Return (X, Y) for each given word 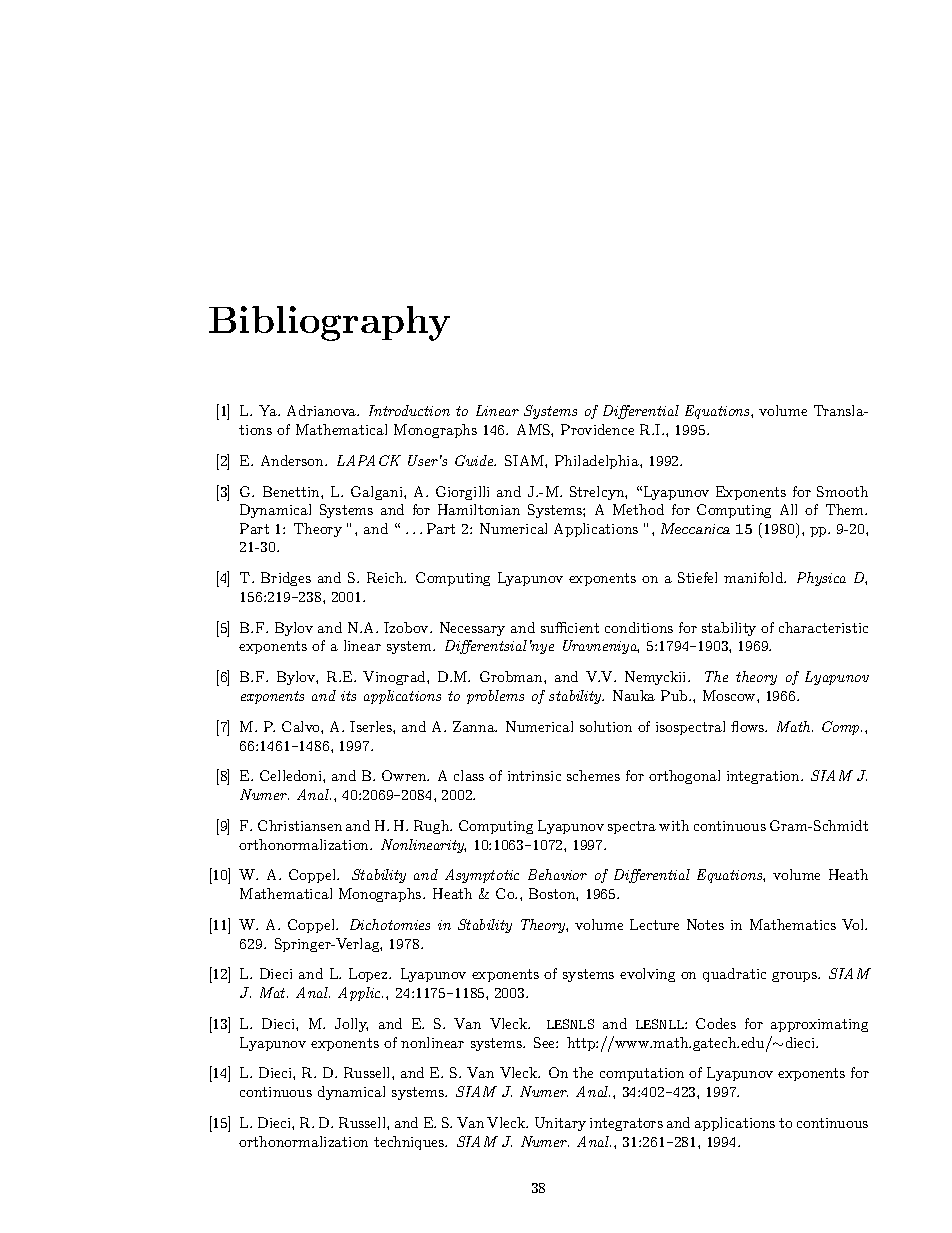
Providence (597, 429)
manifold (755, 577)
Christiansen (300, 825)
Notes (705, 924)
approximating (819, 1025)
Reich (386, 577)
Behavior (557, 874)
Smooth (842, 491)
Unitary (560, 1124)
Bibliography (329, 323)
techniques (410, 1143)
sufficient (570, 627)
